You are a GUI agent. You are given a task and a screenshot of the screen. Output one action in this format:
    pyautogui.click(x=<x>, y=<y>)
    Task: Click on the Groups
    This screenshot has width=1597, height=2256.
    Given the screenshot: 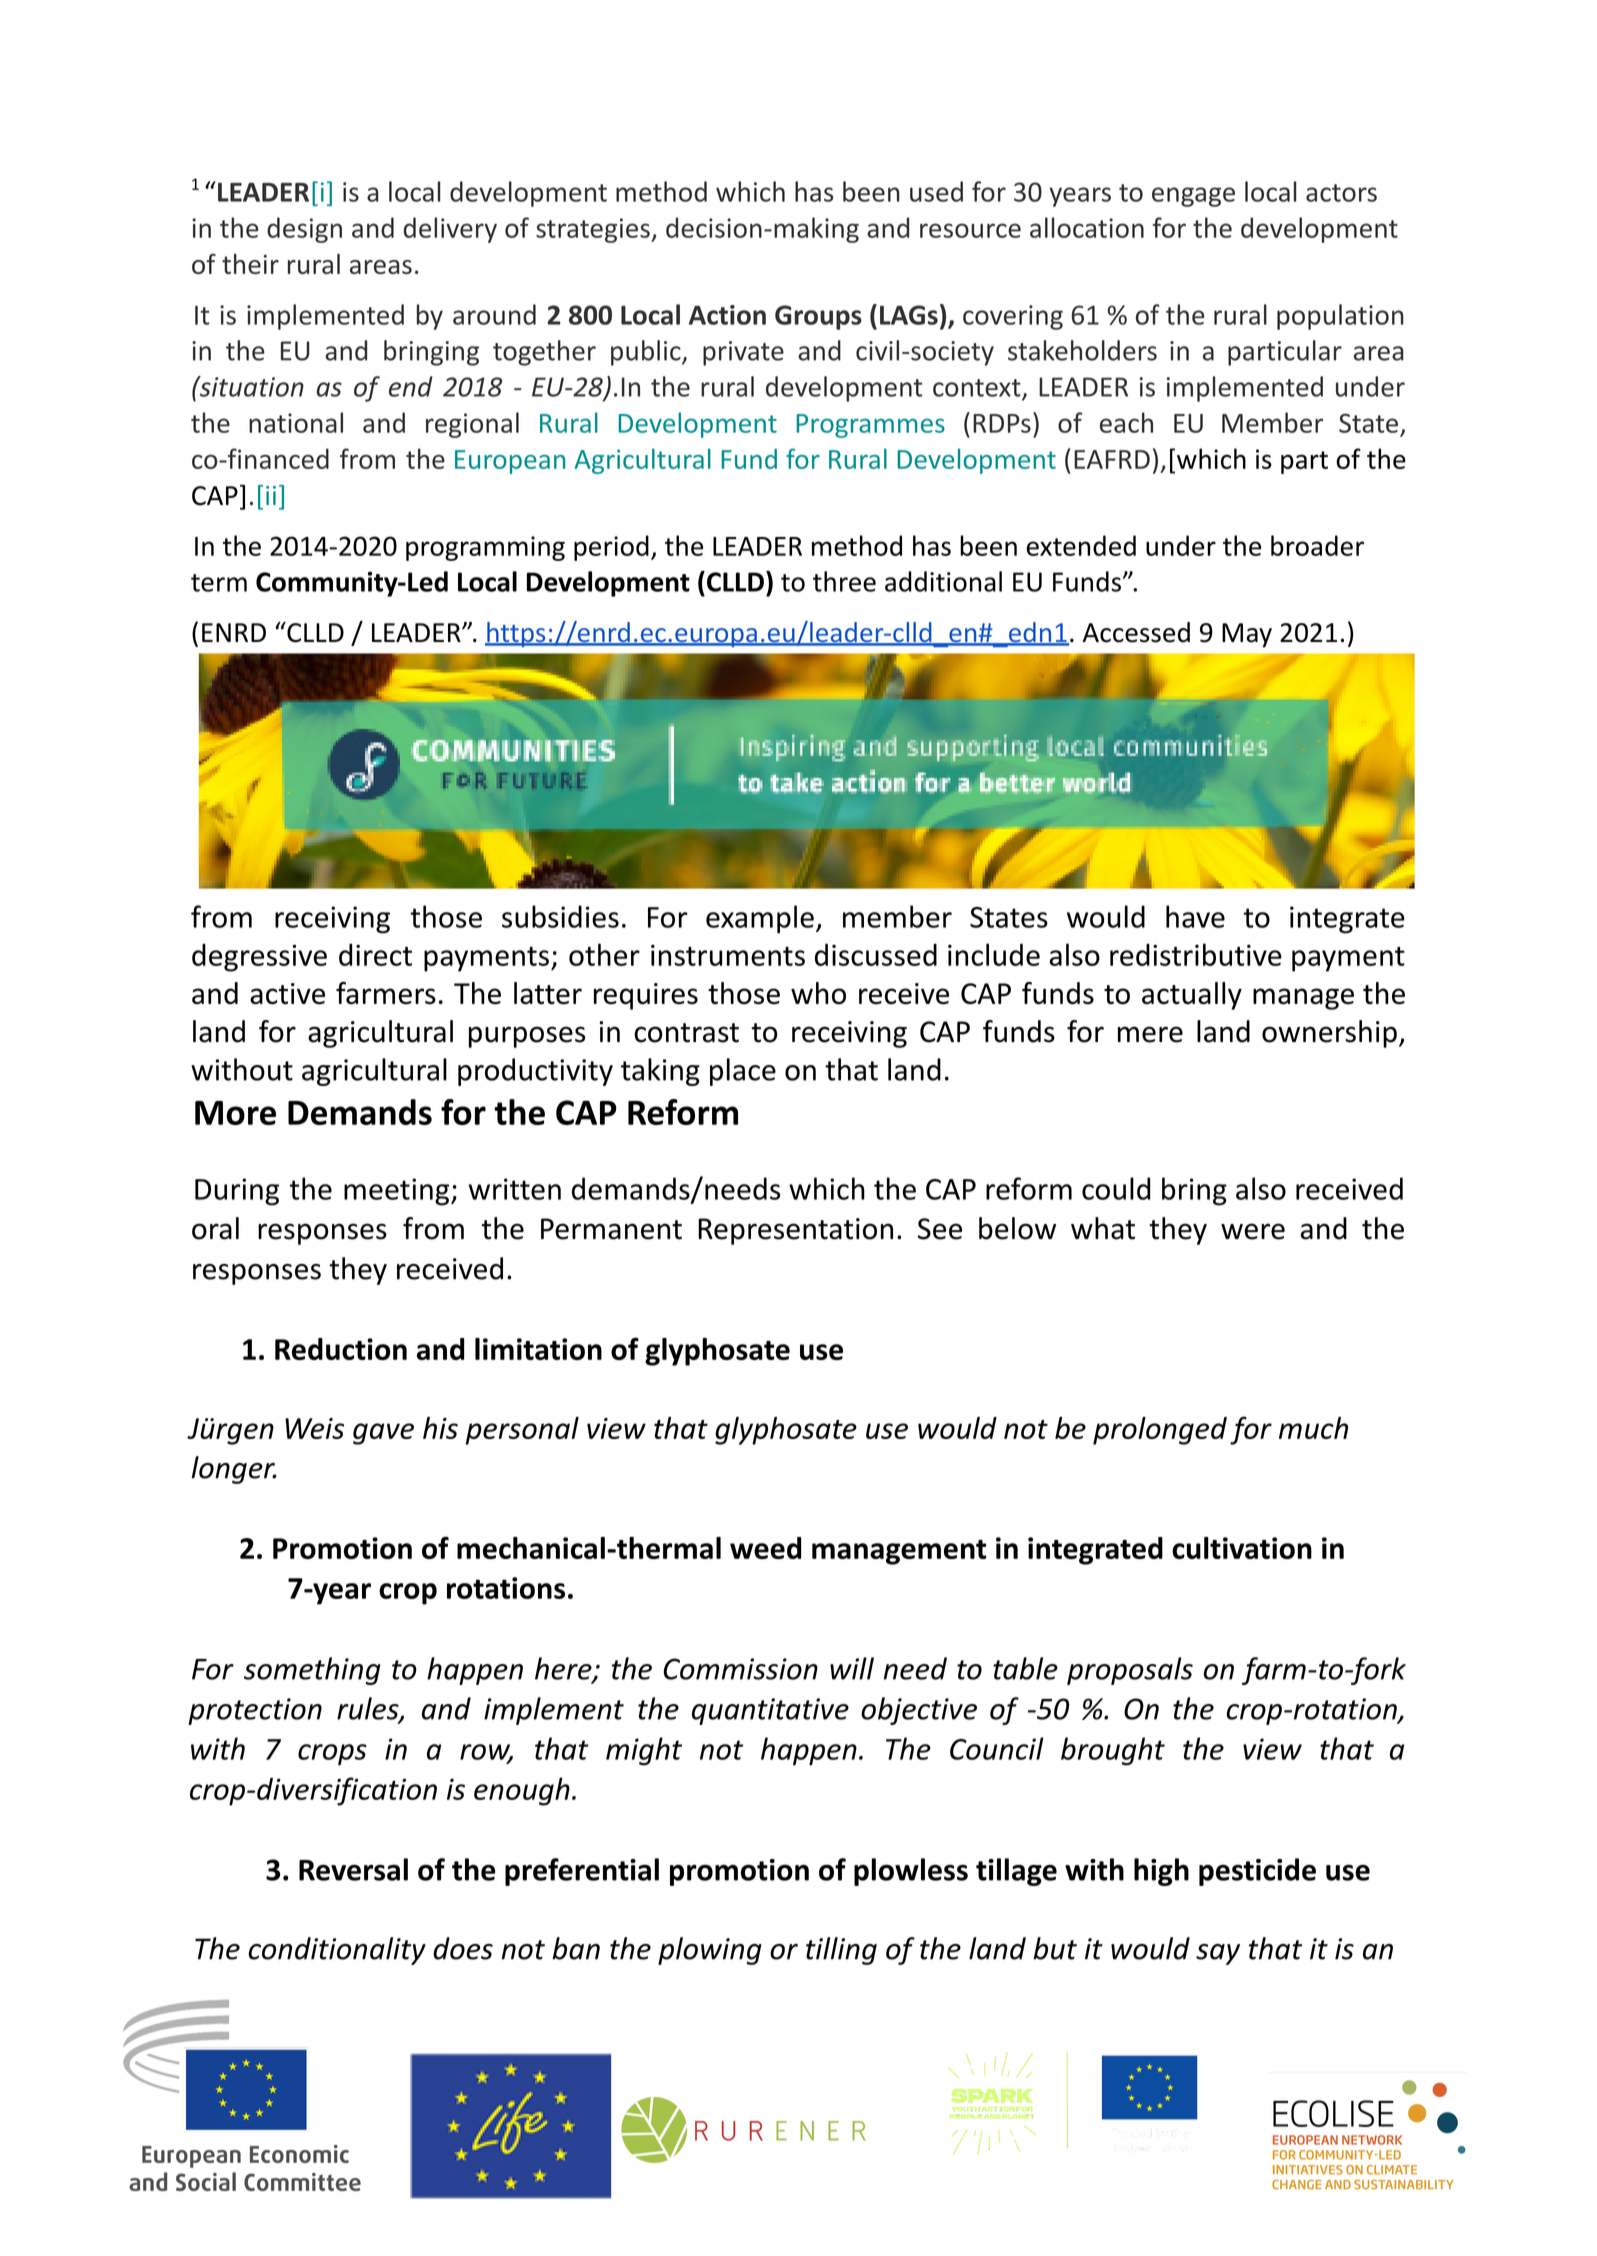 What is the action you would take?
    pyautogui.click(x=818, y=317)
